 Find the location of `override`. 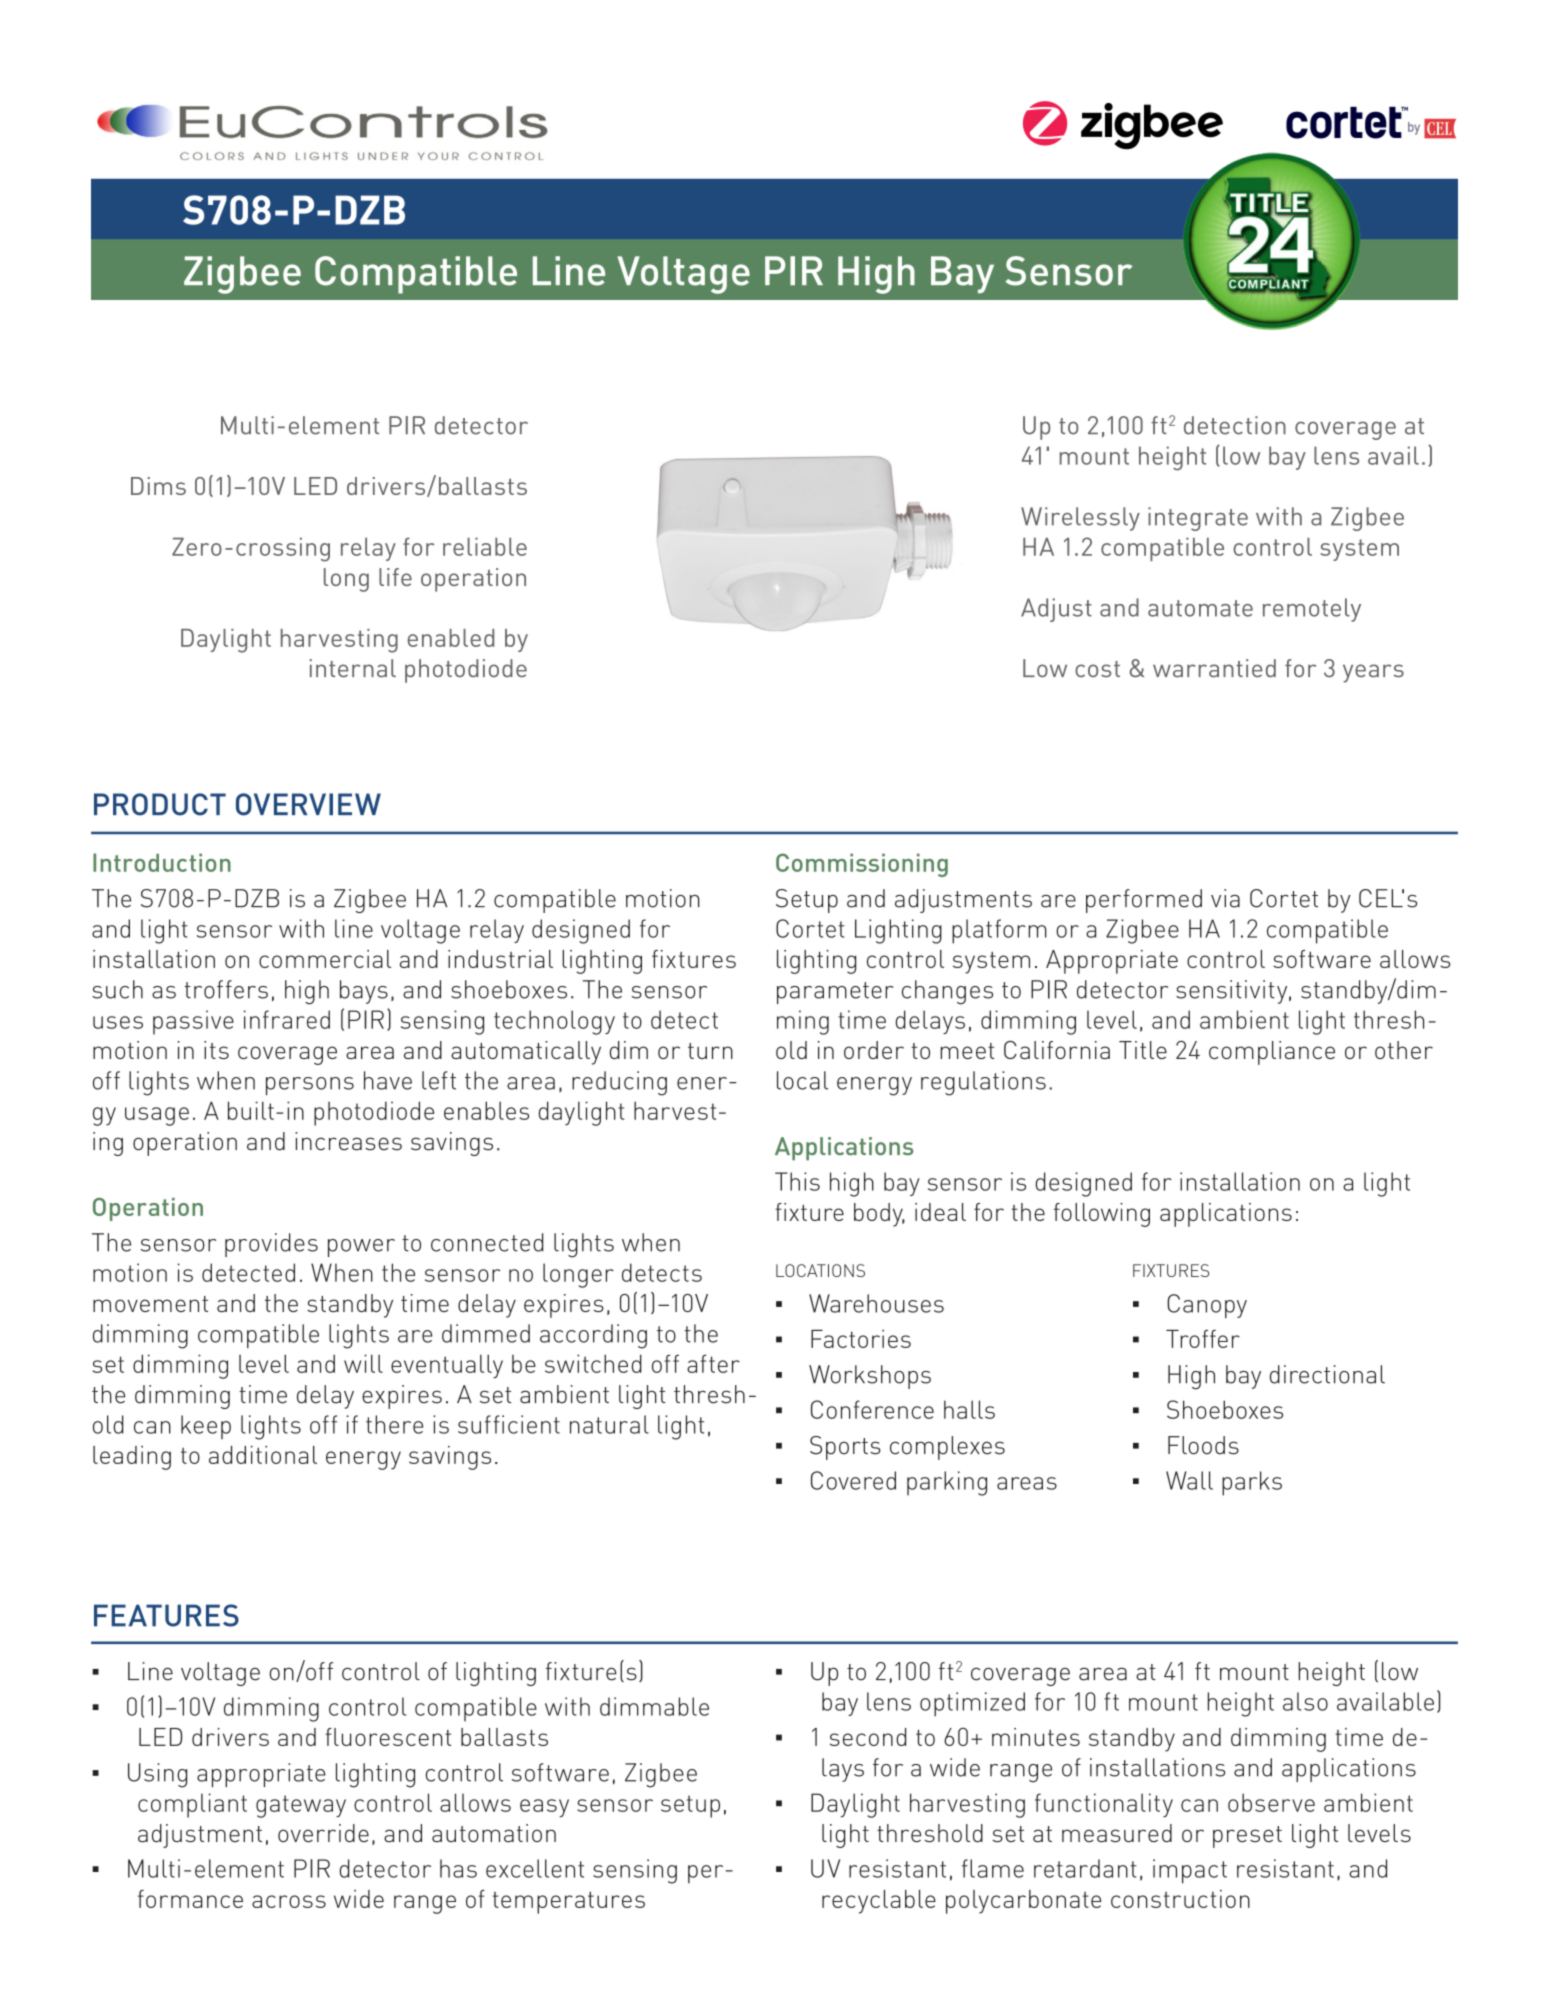

override is located at coordinates (323, 1833).
